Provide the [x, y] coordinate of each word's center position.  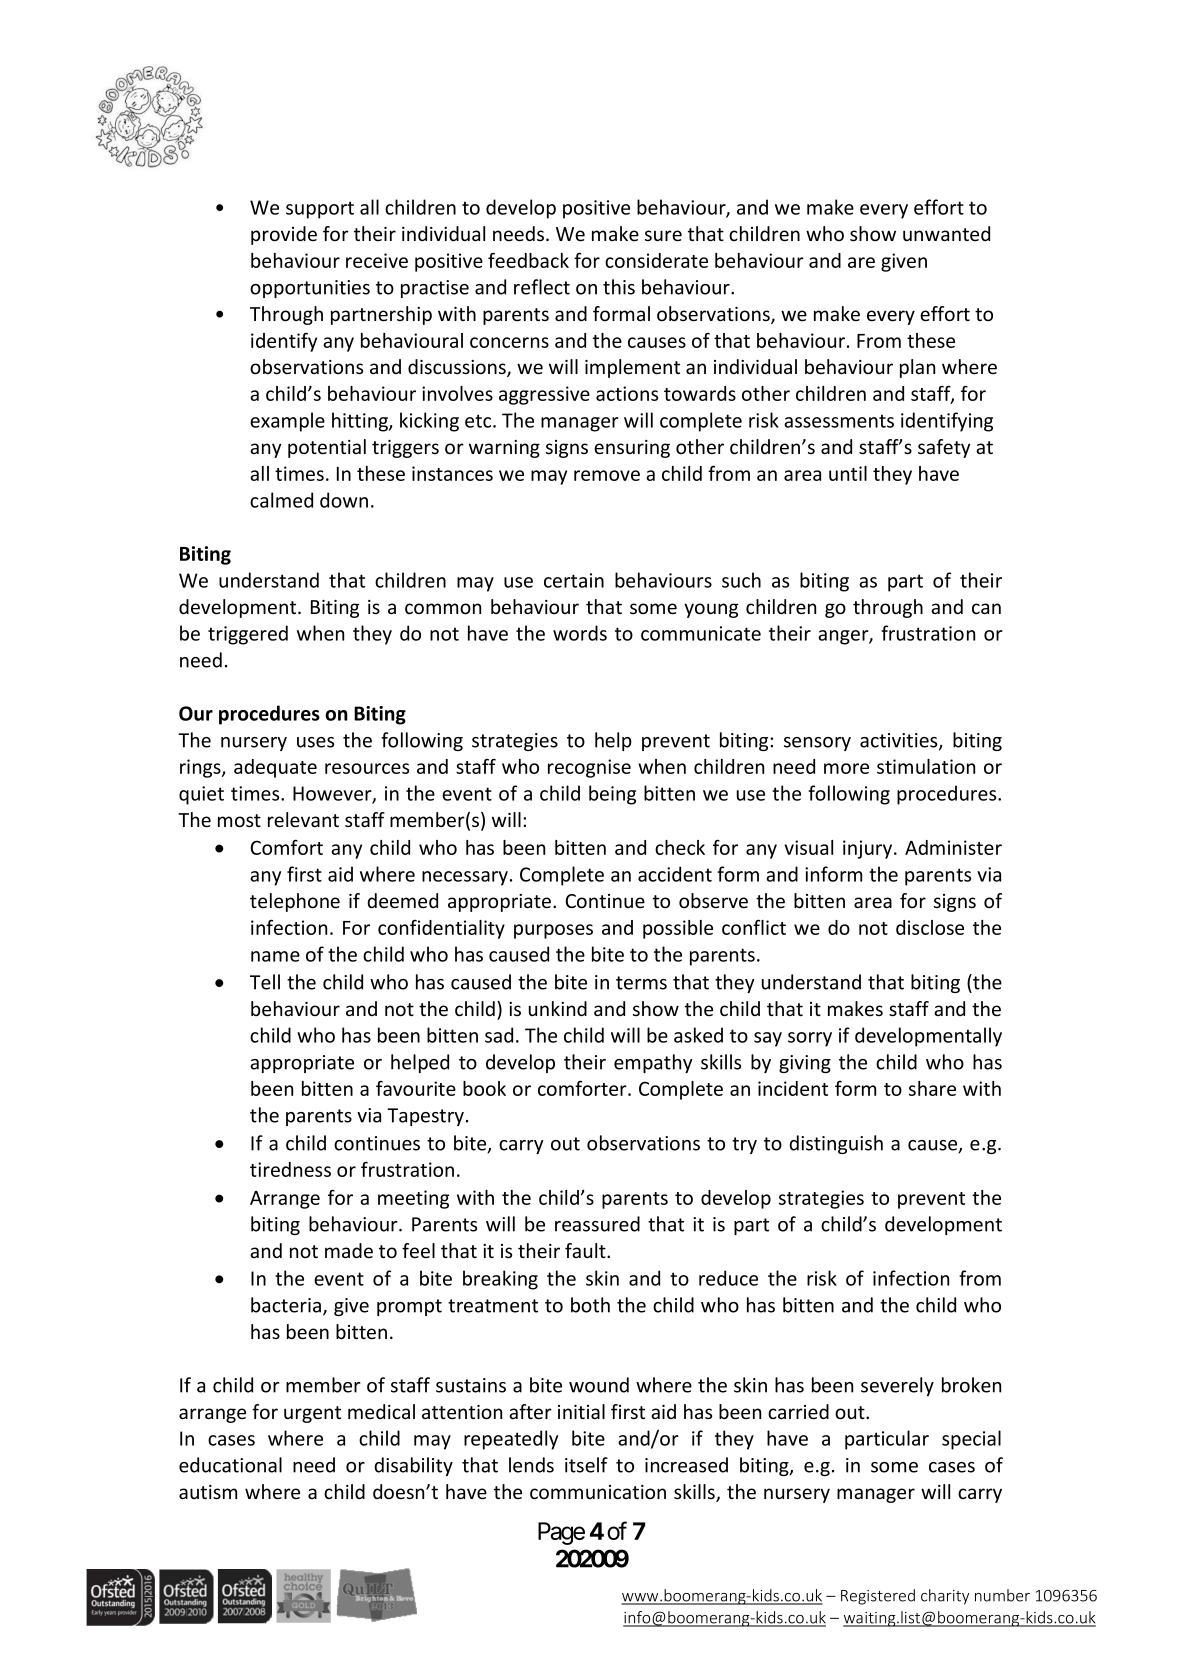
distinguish [836, 1144]
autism [208, 1492]
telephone [295, 902]
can [986, 608]
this [619, 287]
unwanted [946, 233]
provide [284, 235]
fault [586, 1250]
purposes [553, 931]
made [349, 1250]
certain [574, 580]
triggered [248, 635]
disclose [930, 927]
